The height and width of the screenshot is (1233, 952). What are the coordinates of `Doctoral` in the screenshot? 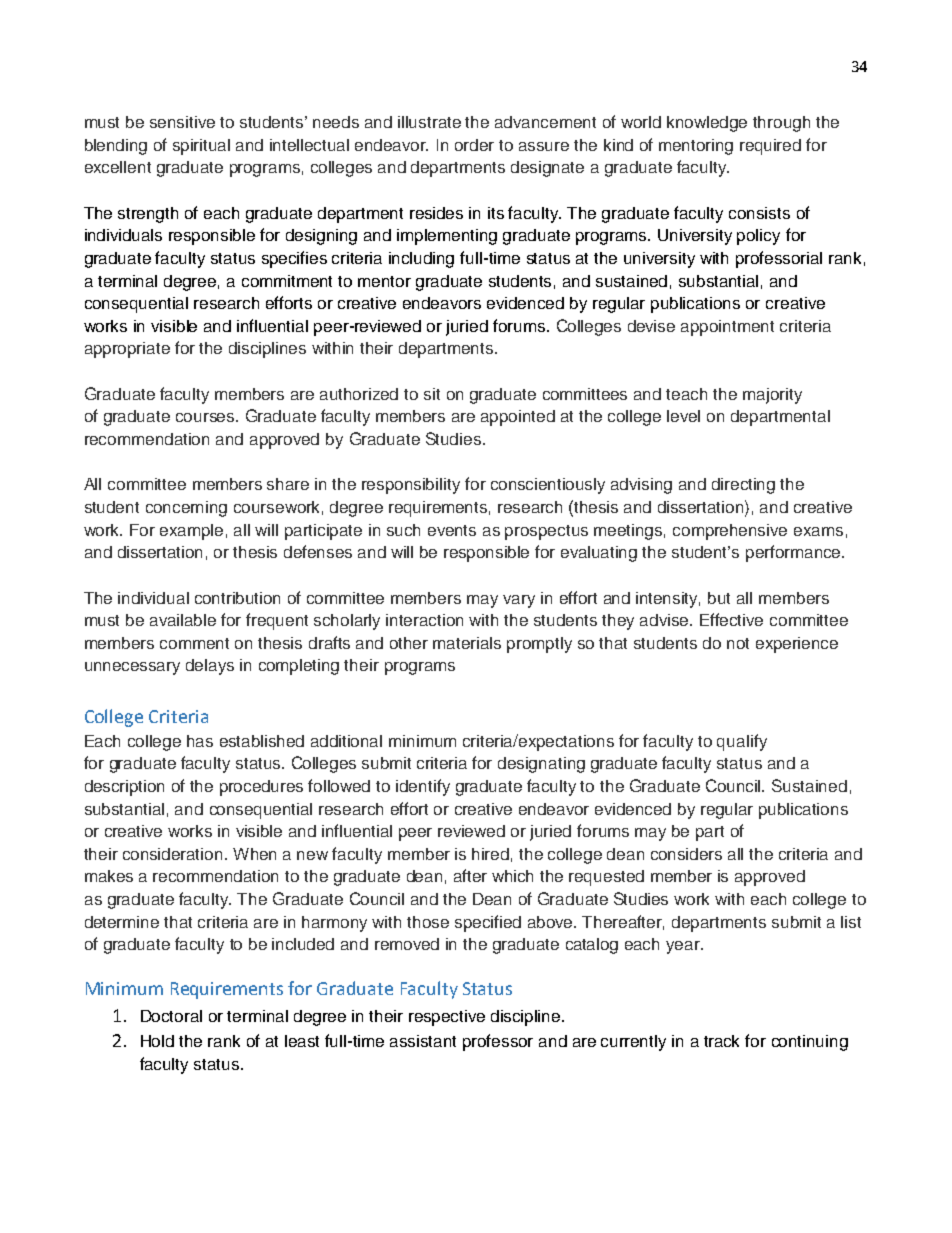 It's located at (171, 1016).
